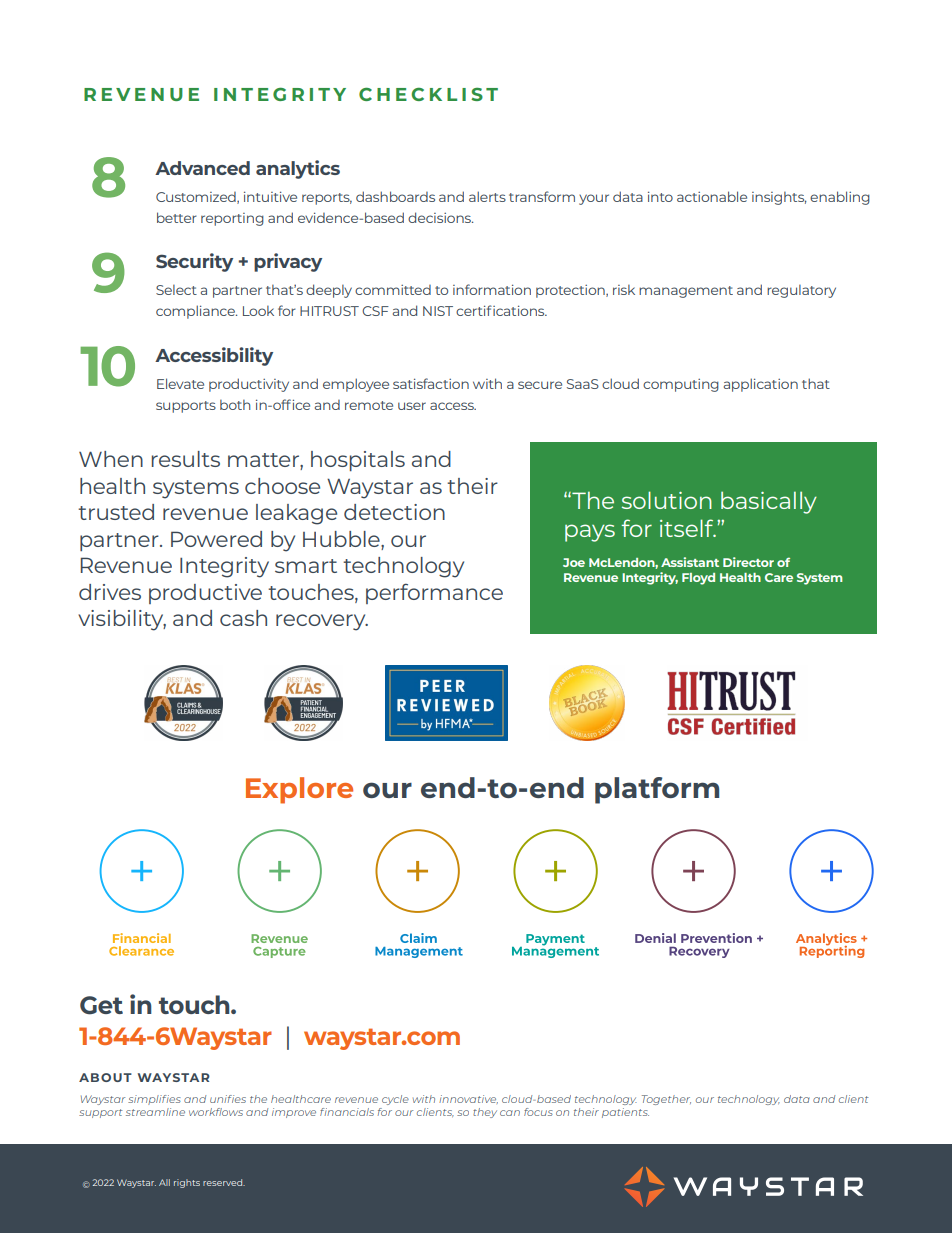 This document has width=952, height=1233. Describe the element at coordinates (187, 1183) in the document. I see `rights` at that location.
